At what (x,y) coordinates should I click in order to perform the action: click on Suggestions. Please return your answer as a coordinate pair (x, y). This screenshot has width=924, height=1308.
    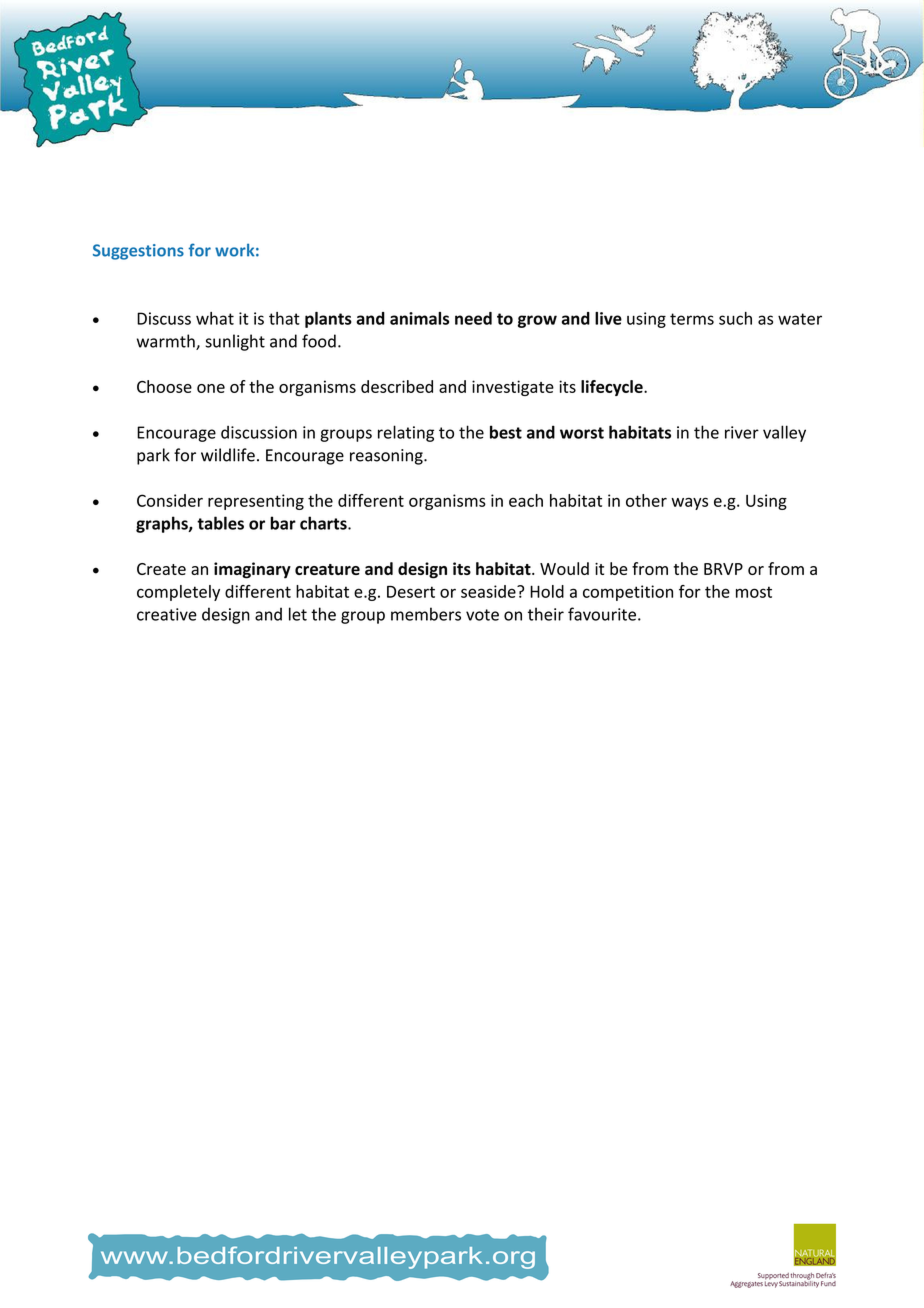
    Looking at the image, I should click on (138, 252).
